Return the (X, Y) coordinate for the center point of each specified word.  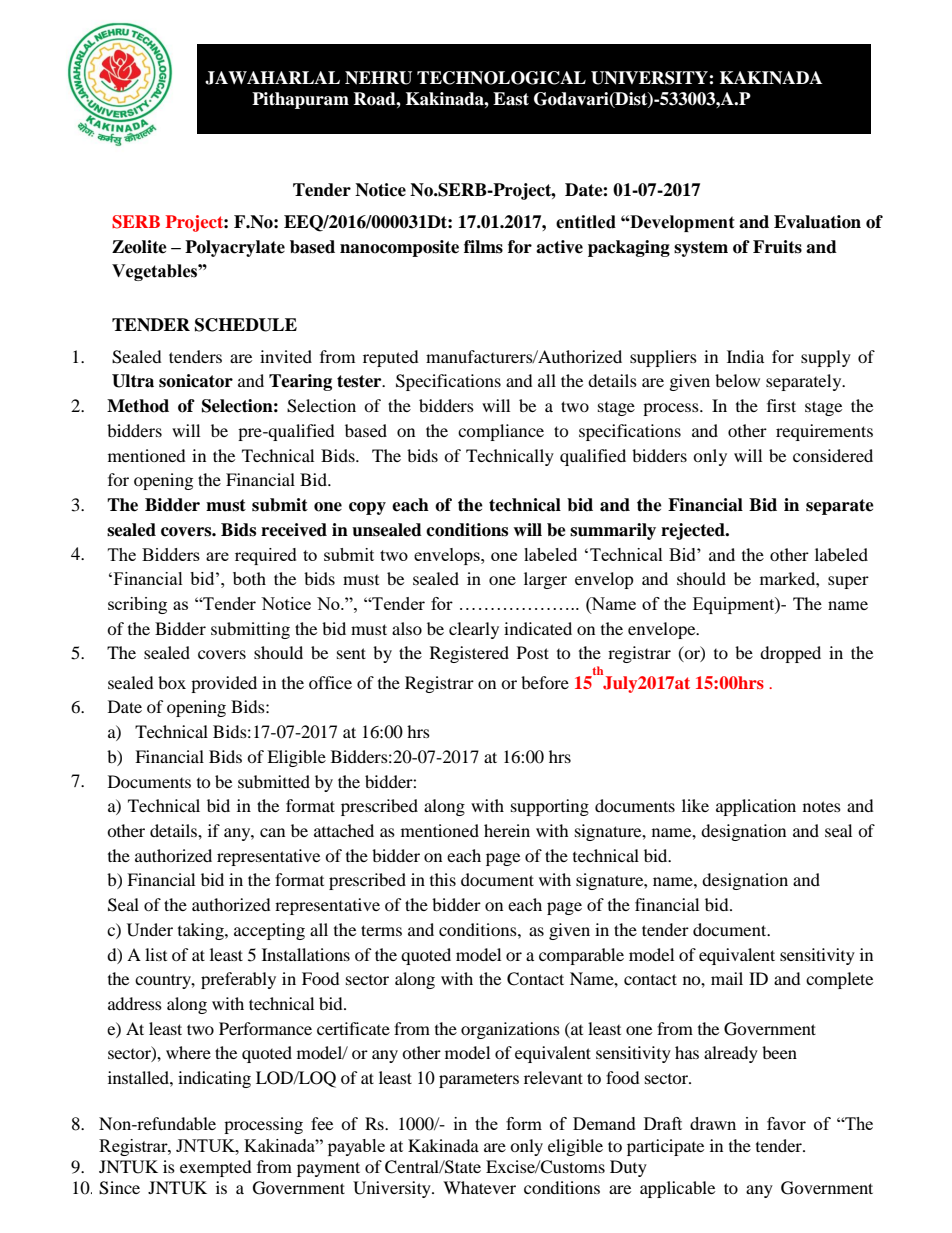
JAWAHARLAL (272, 78)
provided (224, 684)
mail (727, 978)
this (443, 879)
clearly (474, 630)
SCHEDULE (246, 325)
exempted (216, 1168)
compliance (501, 432)
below (737, 380)
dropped (790, 654)
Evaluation (817, 222)
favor (786, 1123)
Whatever (479, 1187)
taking (202, 931)
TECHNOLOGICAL (501, 78)
